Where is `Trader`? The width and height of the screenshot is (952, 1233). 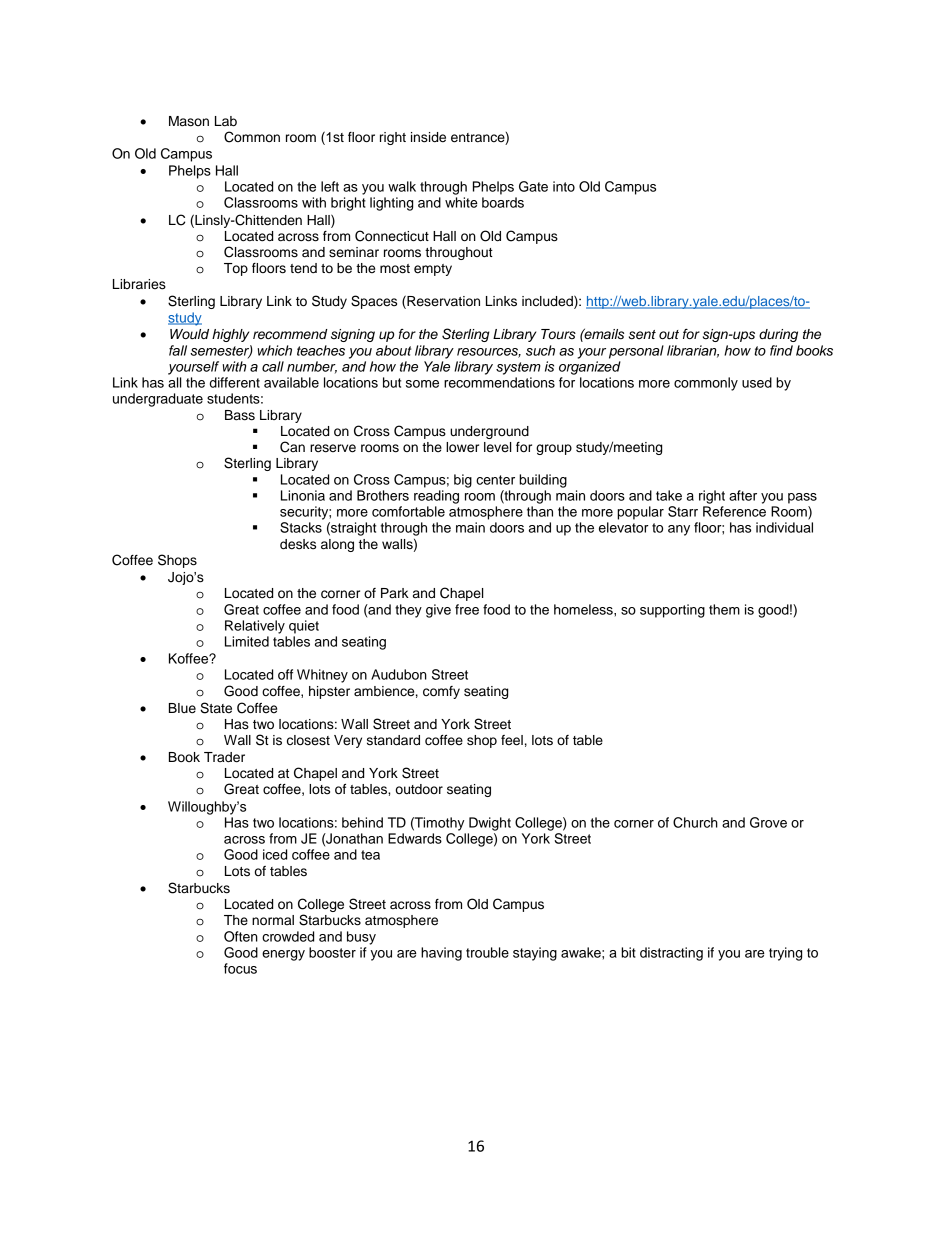
Trader is located at coordinates (224, 757).
